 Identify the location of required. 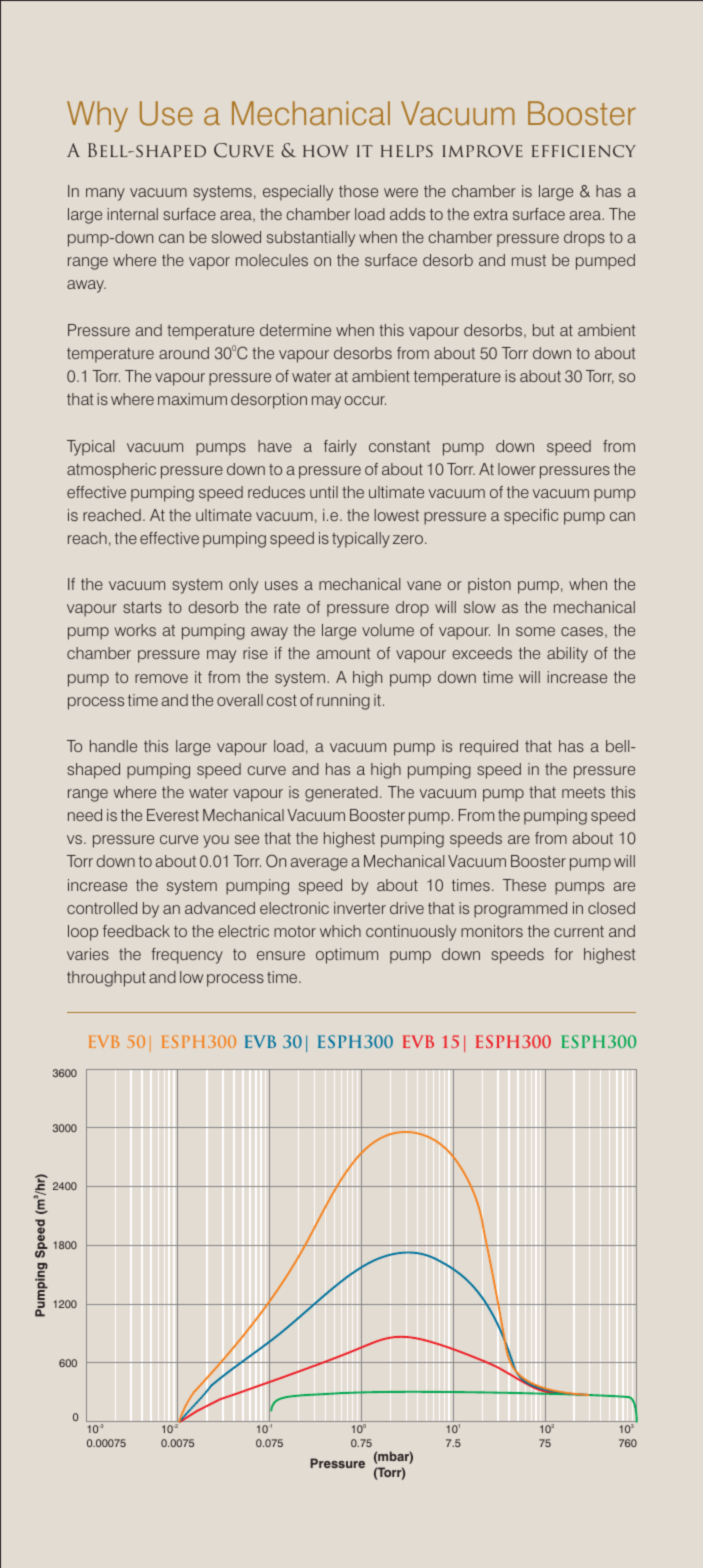
(489, 748).
